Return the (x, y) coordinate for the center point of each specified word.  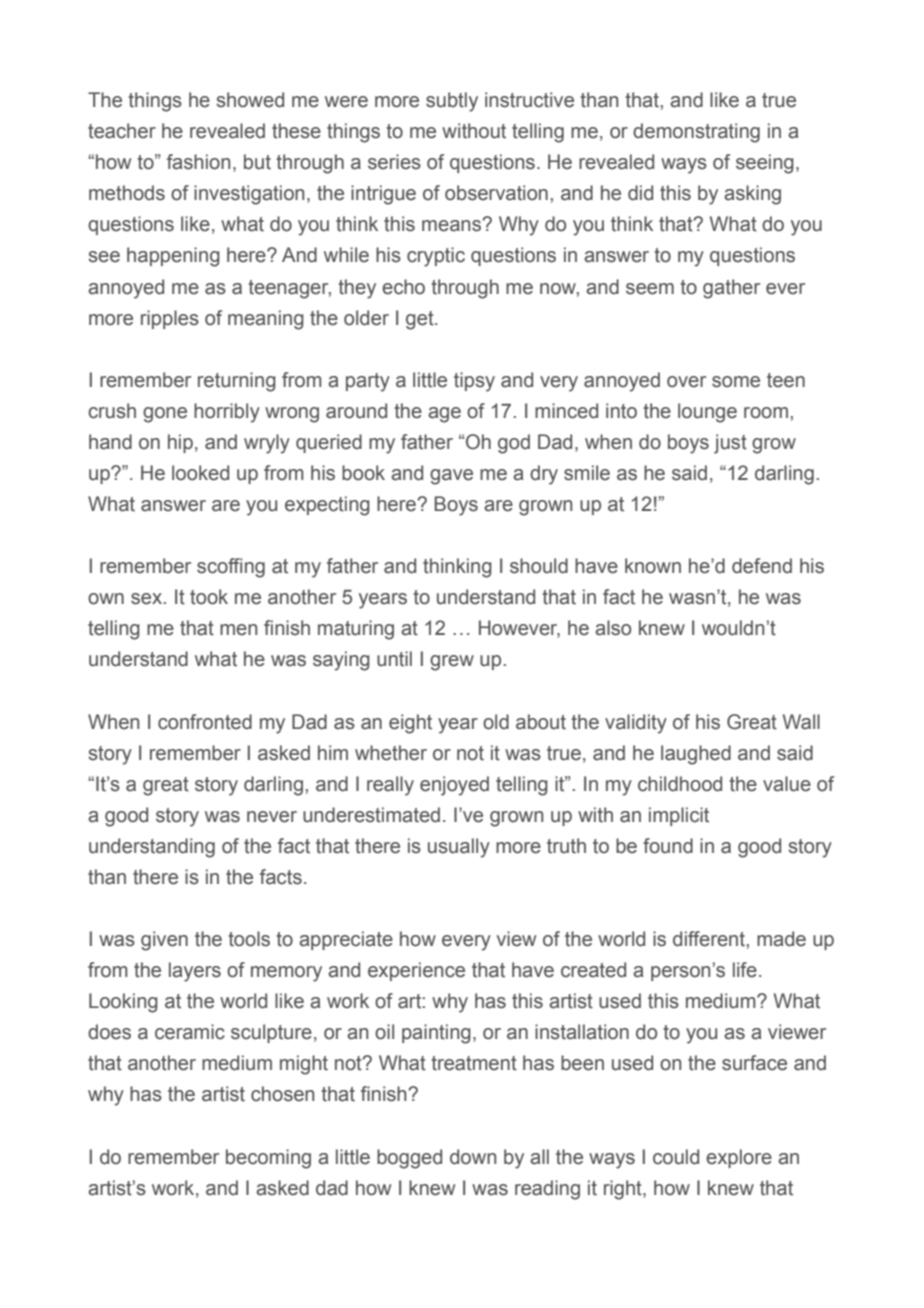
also (613, 628)
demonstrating (696, 133)
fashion (198, 162)
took (209, 597)
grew (452, 663)
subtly (452, 102)
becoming (268, 1159)
